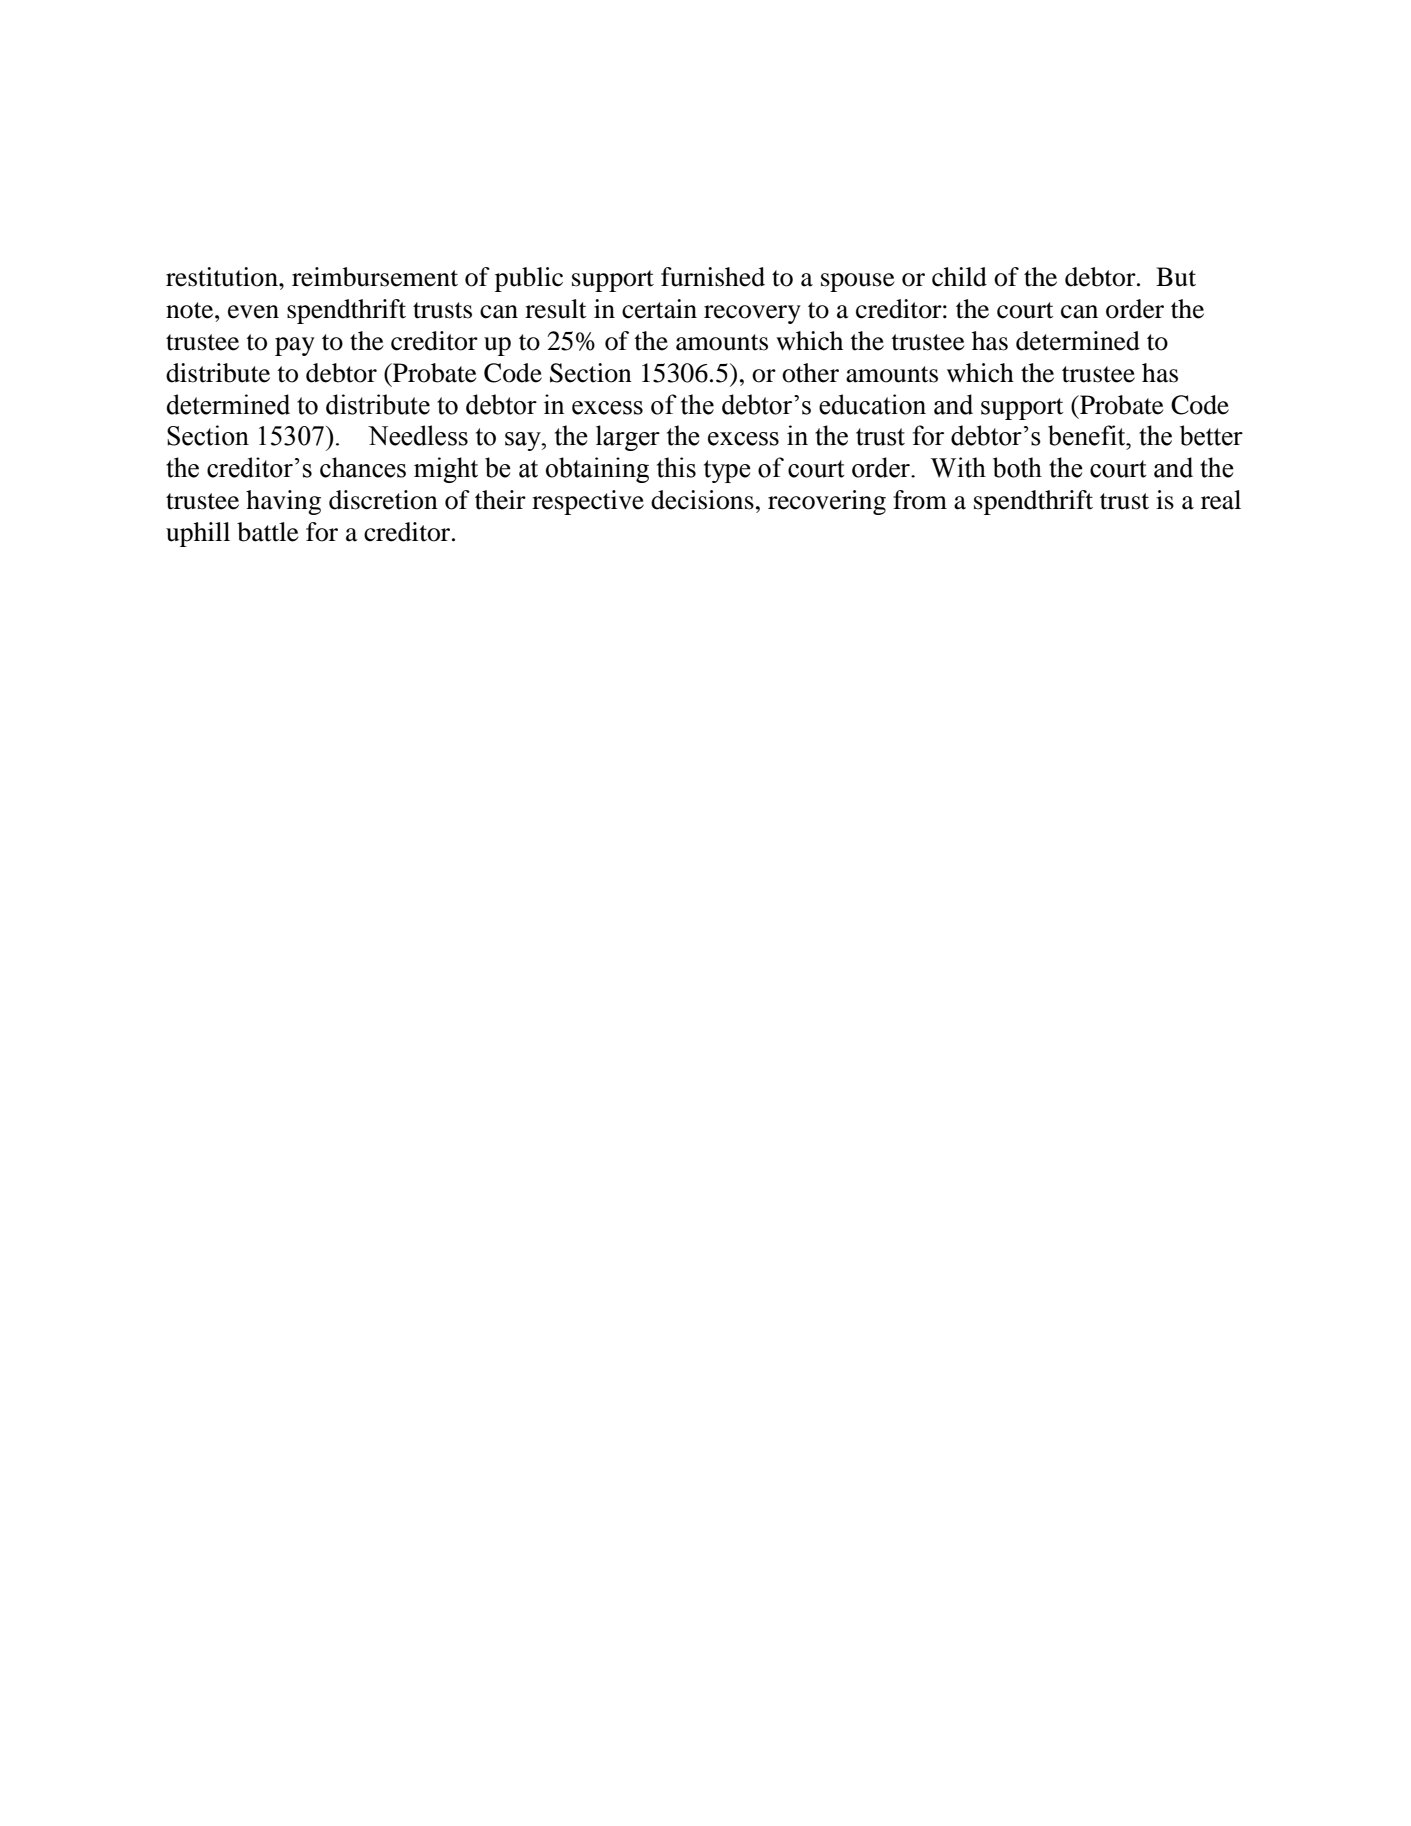 The height and width of the page is (1826, 1411). I want to click on benefit, so click(1088, 435).
